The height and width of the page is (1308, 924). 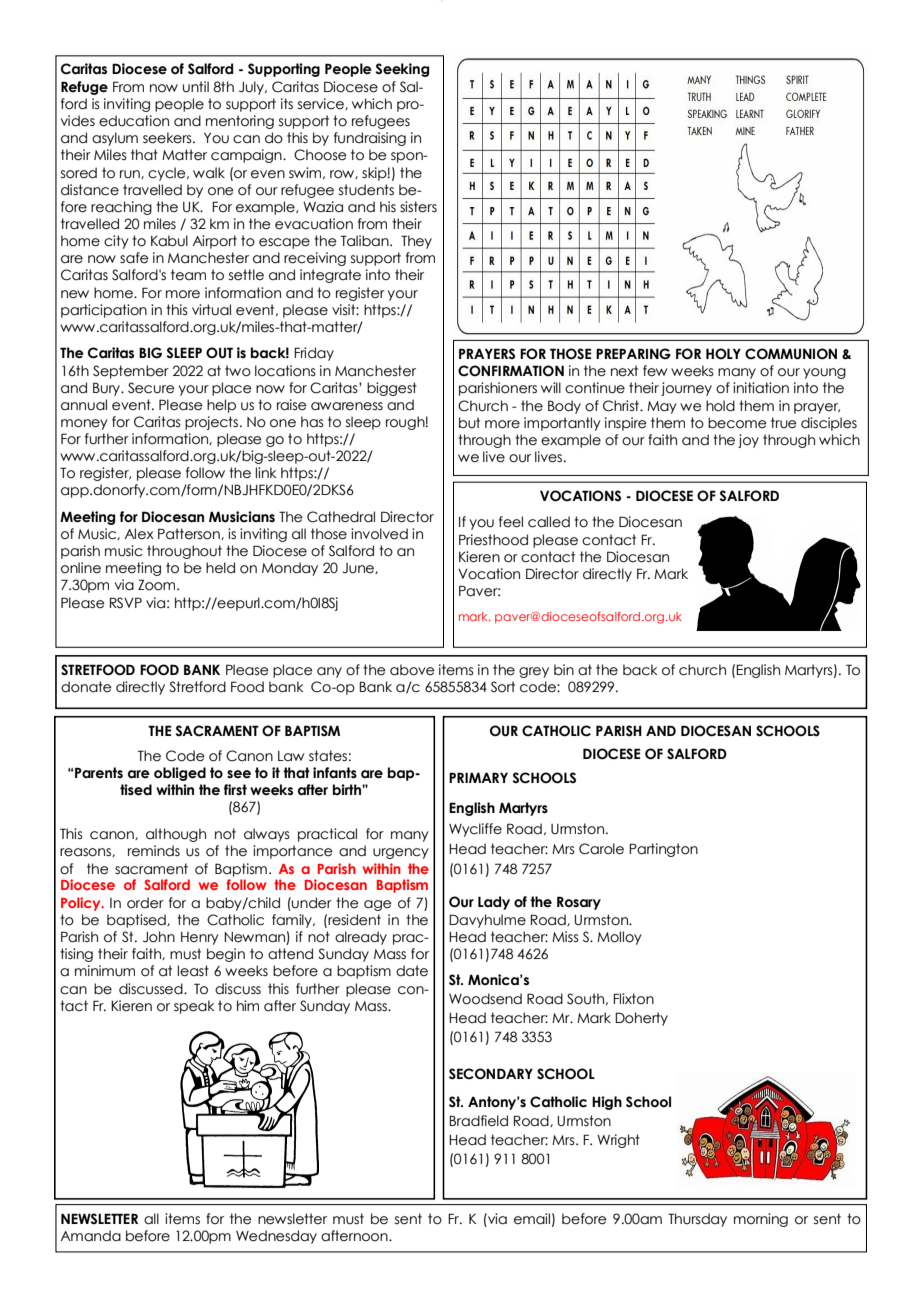 I want to click on until, so click(x=196, y=87).
